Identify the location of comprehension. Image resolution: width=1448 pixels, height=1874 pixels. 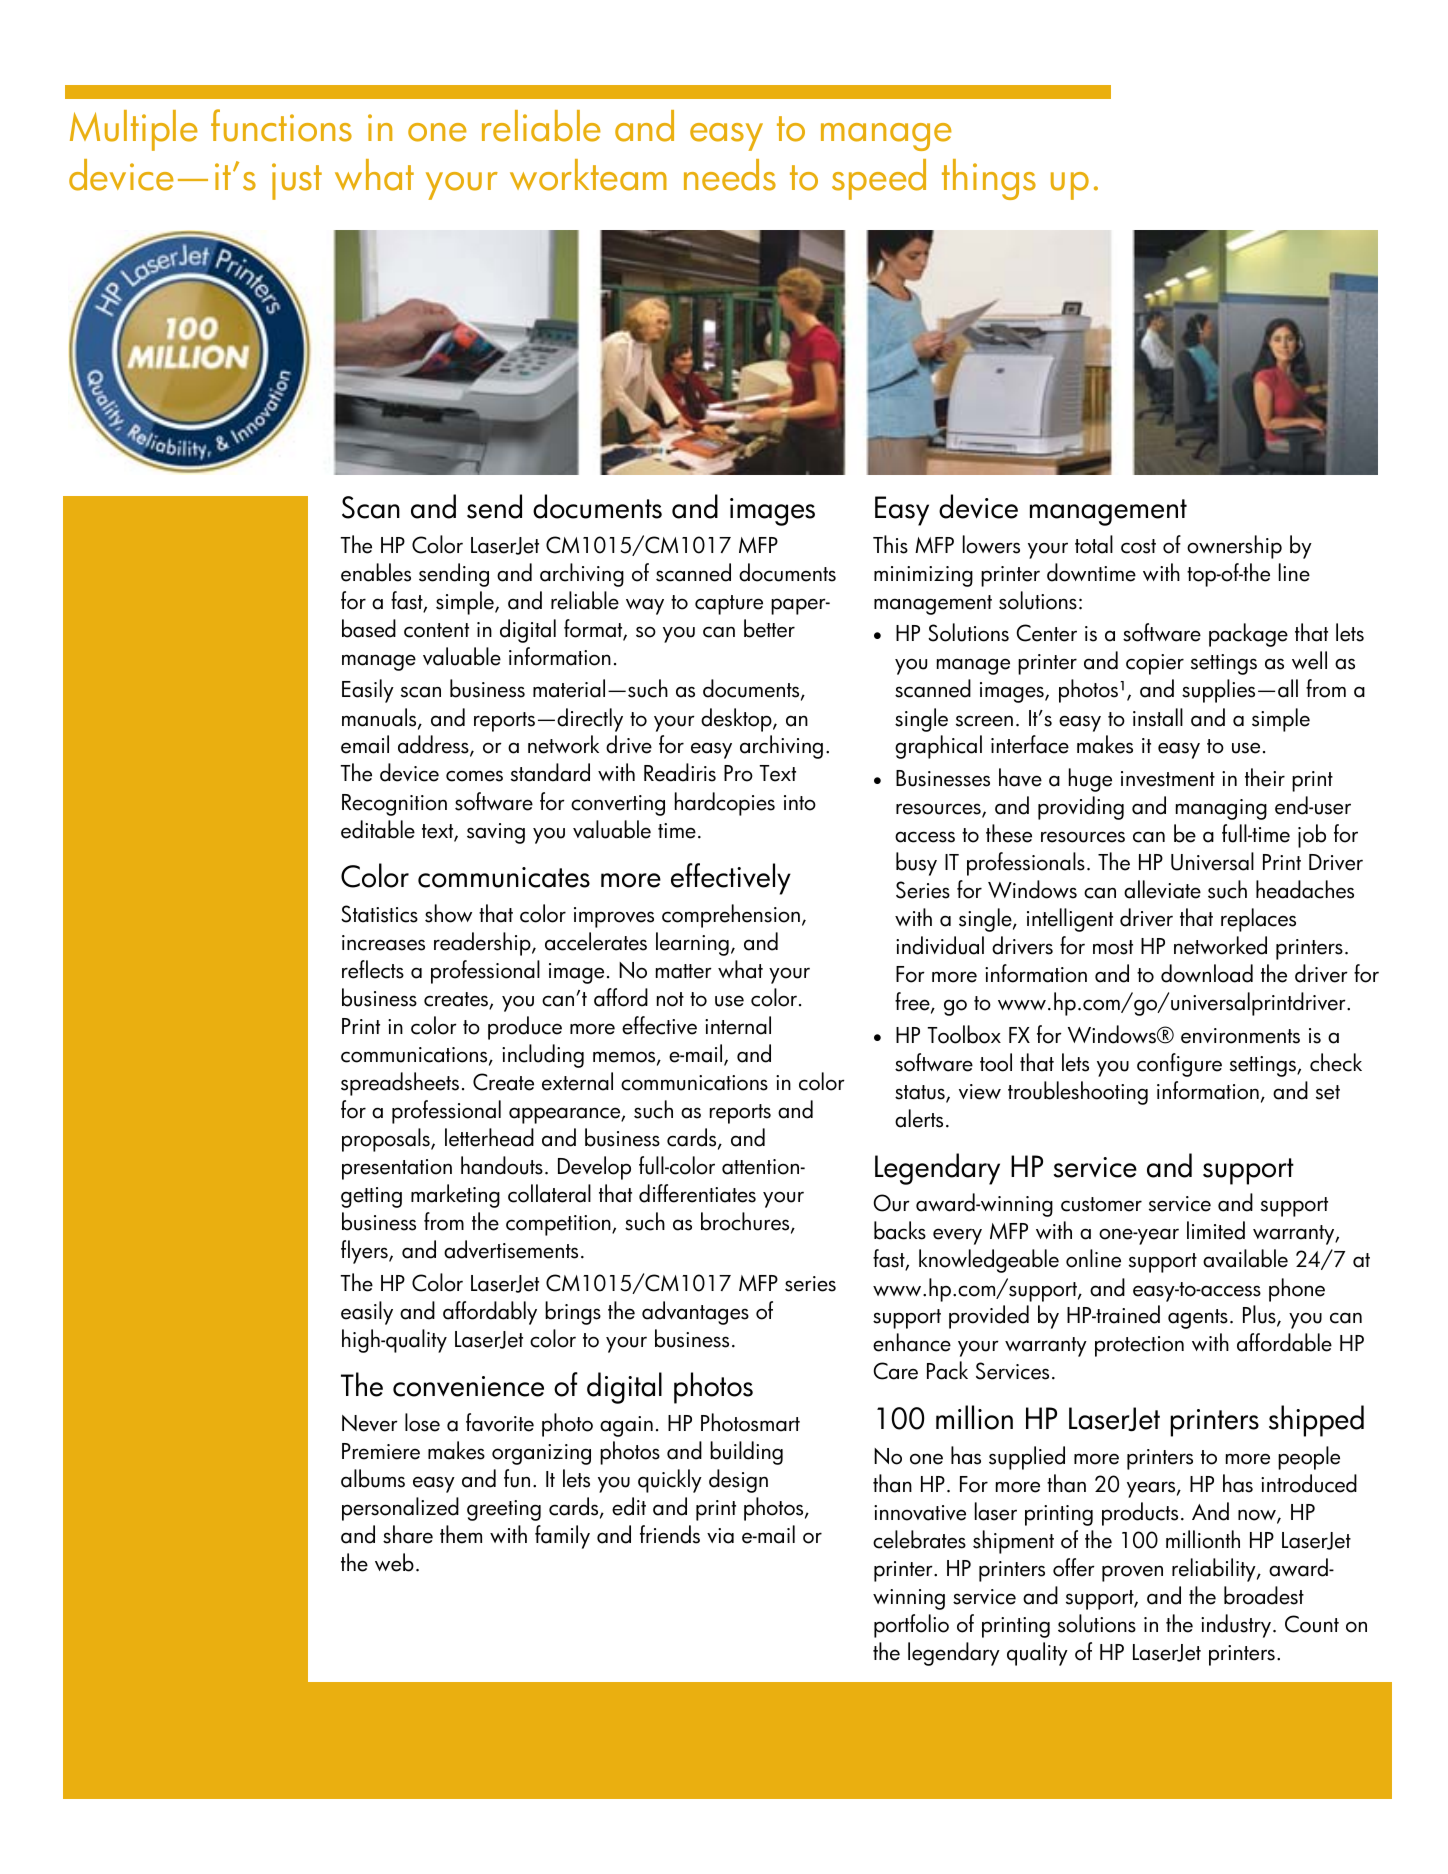
(731, 916).
